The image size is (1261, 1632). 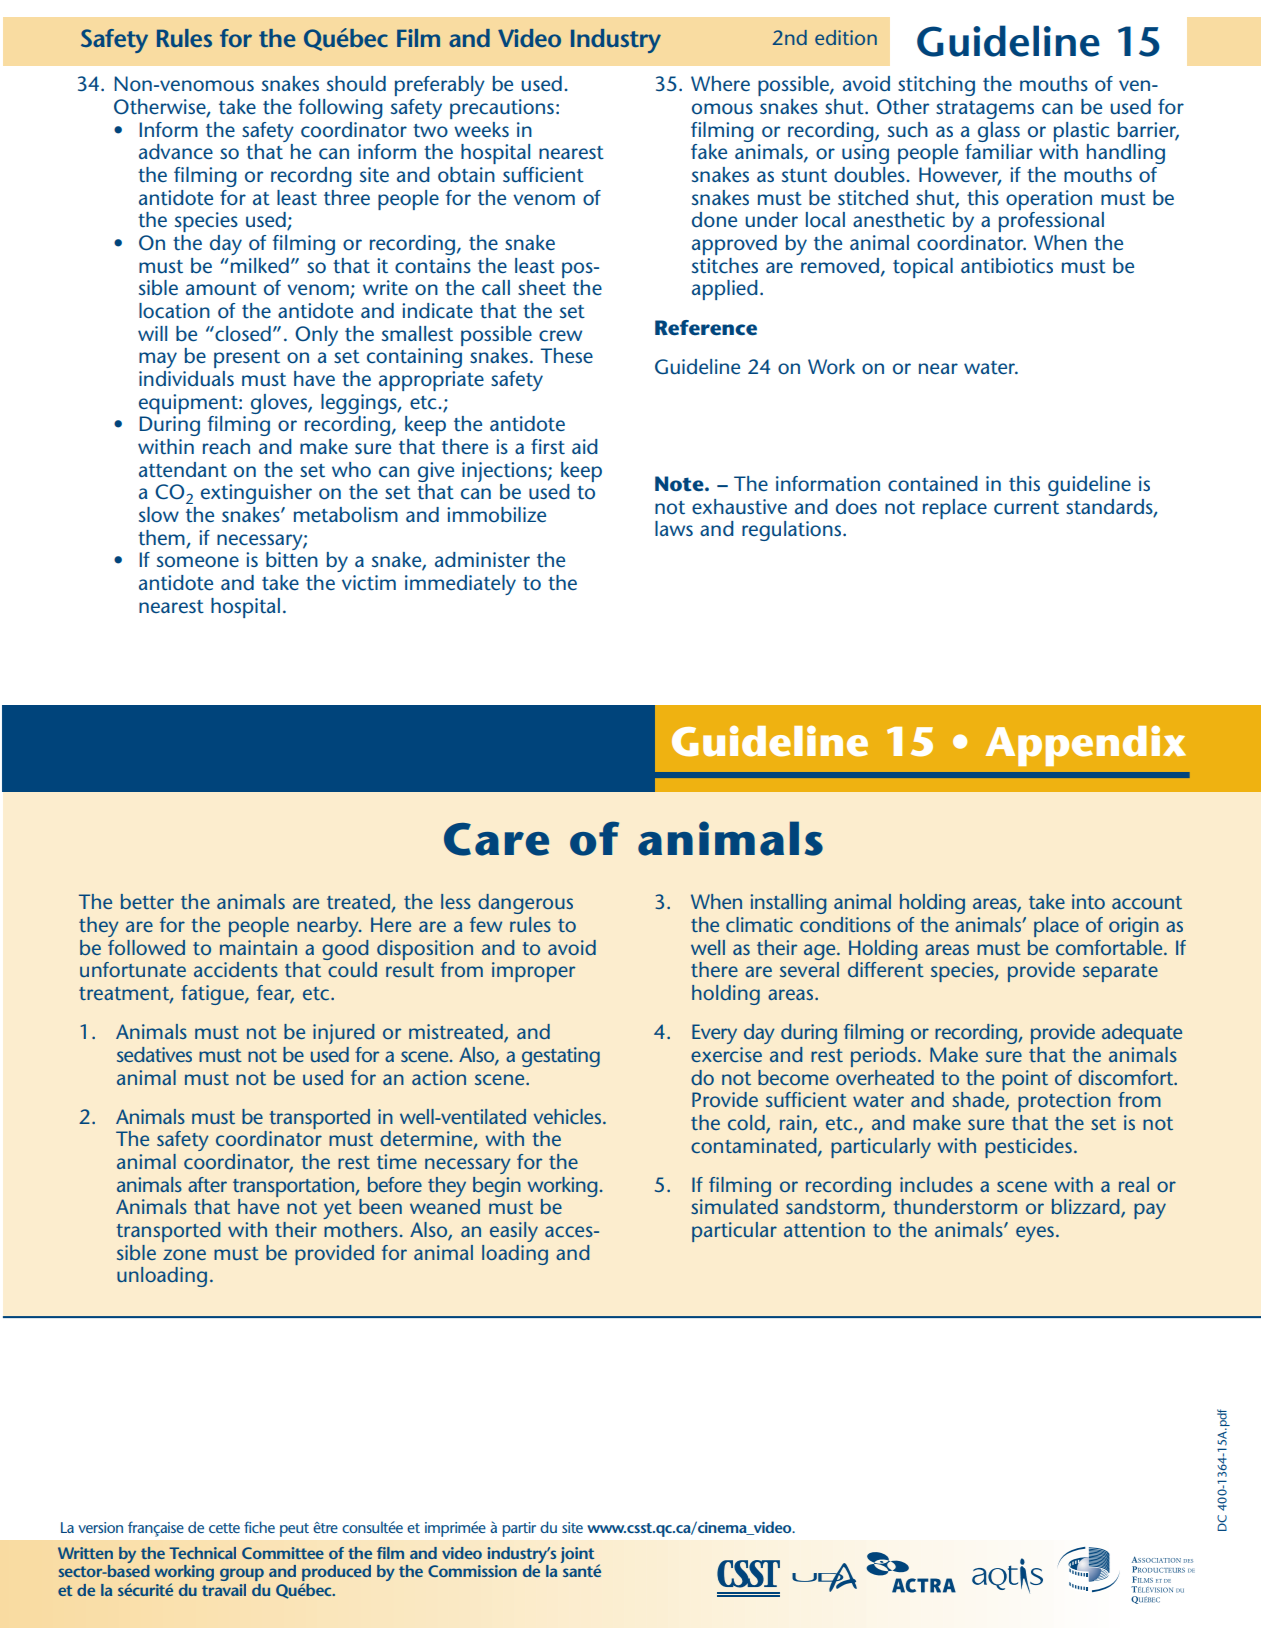 I want to click on aid, so click(x=585, y=446).
